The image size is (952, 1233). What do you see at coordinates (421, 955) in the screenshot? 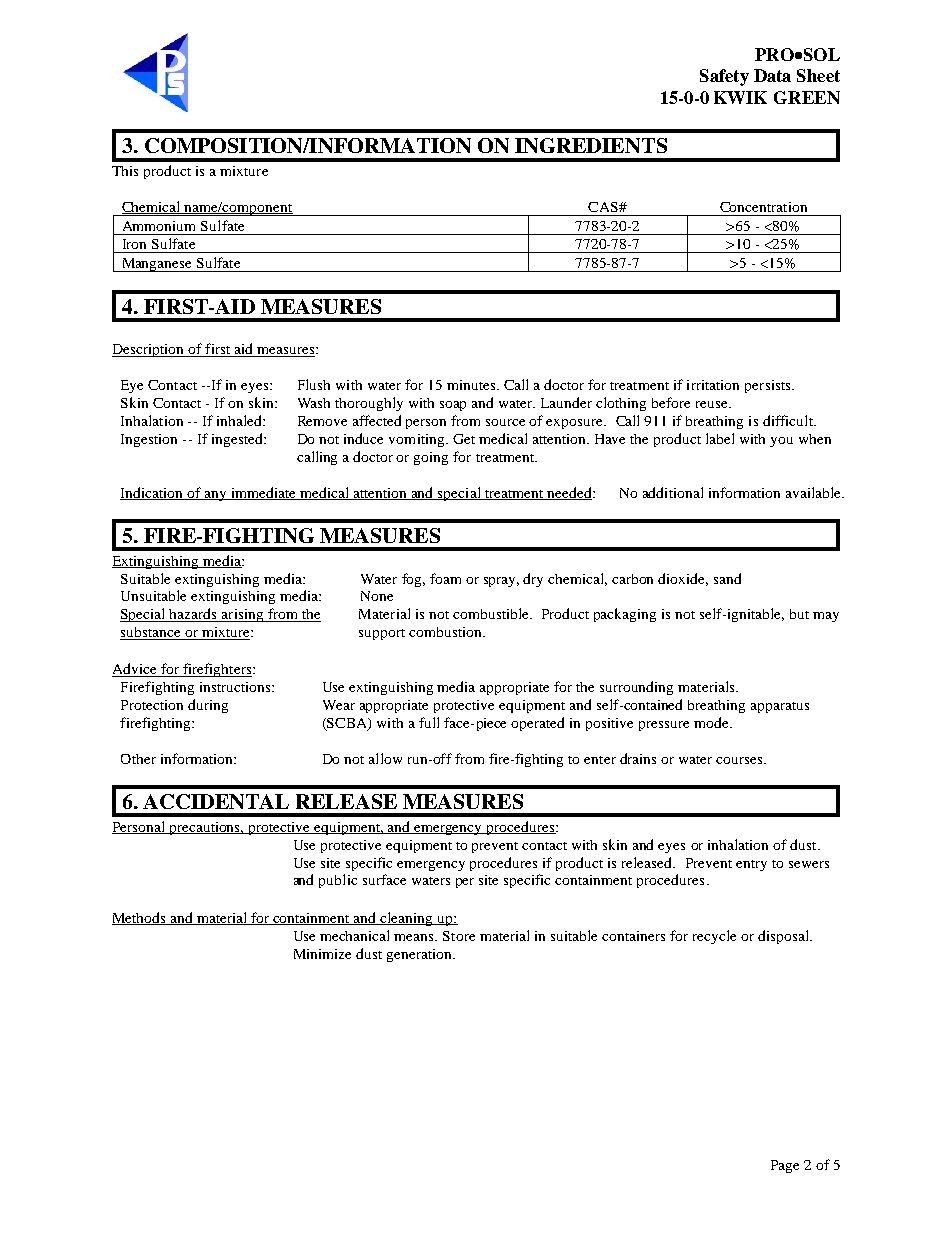
I see `generation` at bounding box center [421, 955].
